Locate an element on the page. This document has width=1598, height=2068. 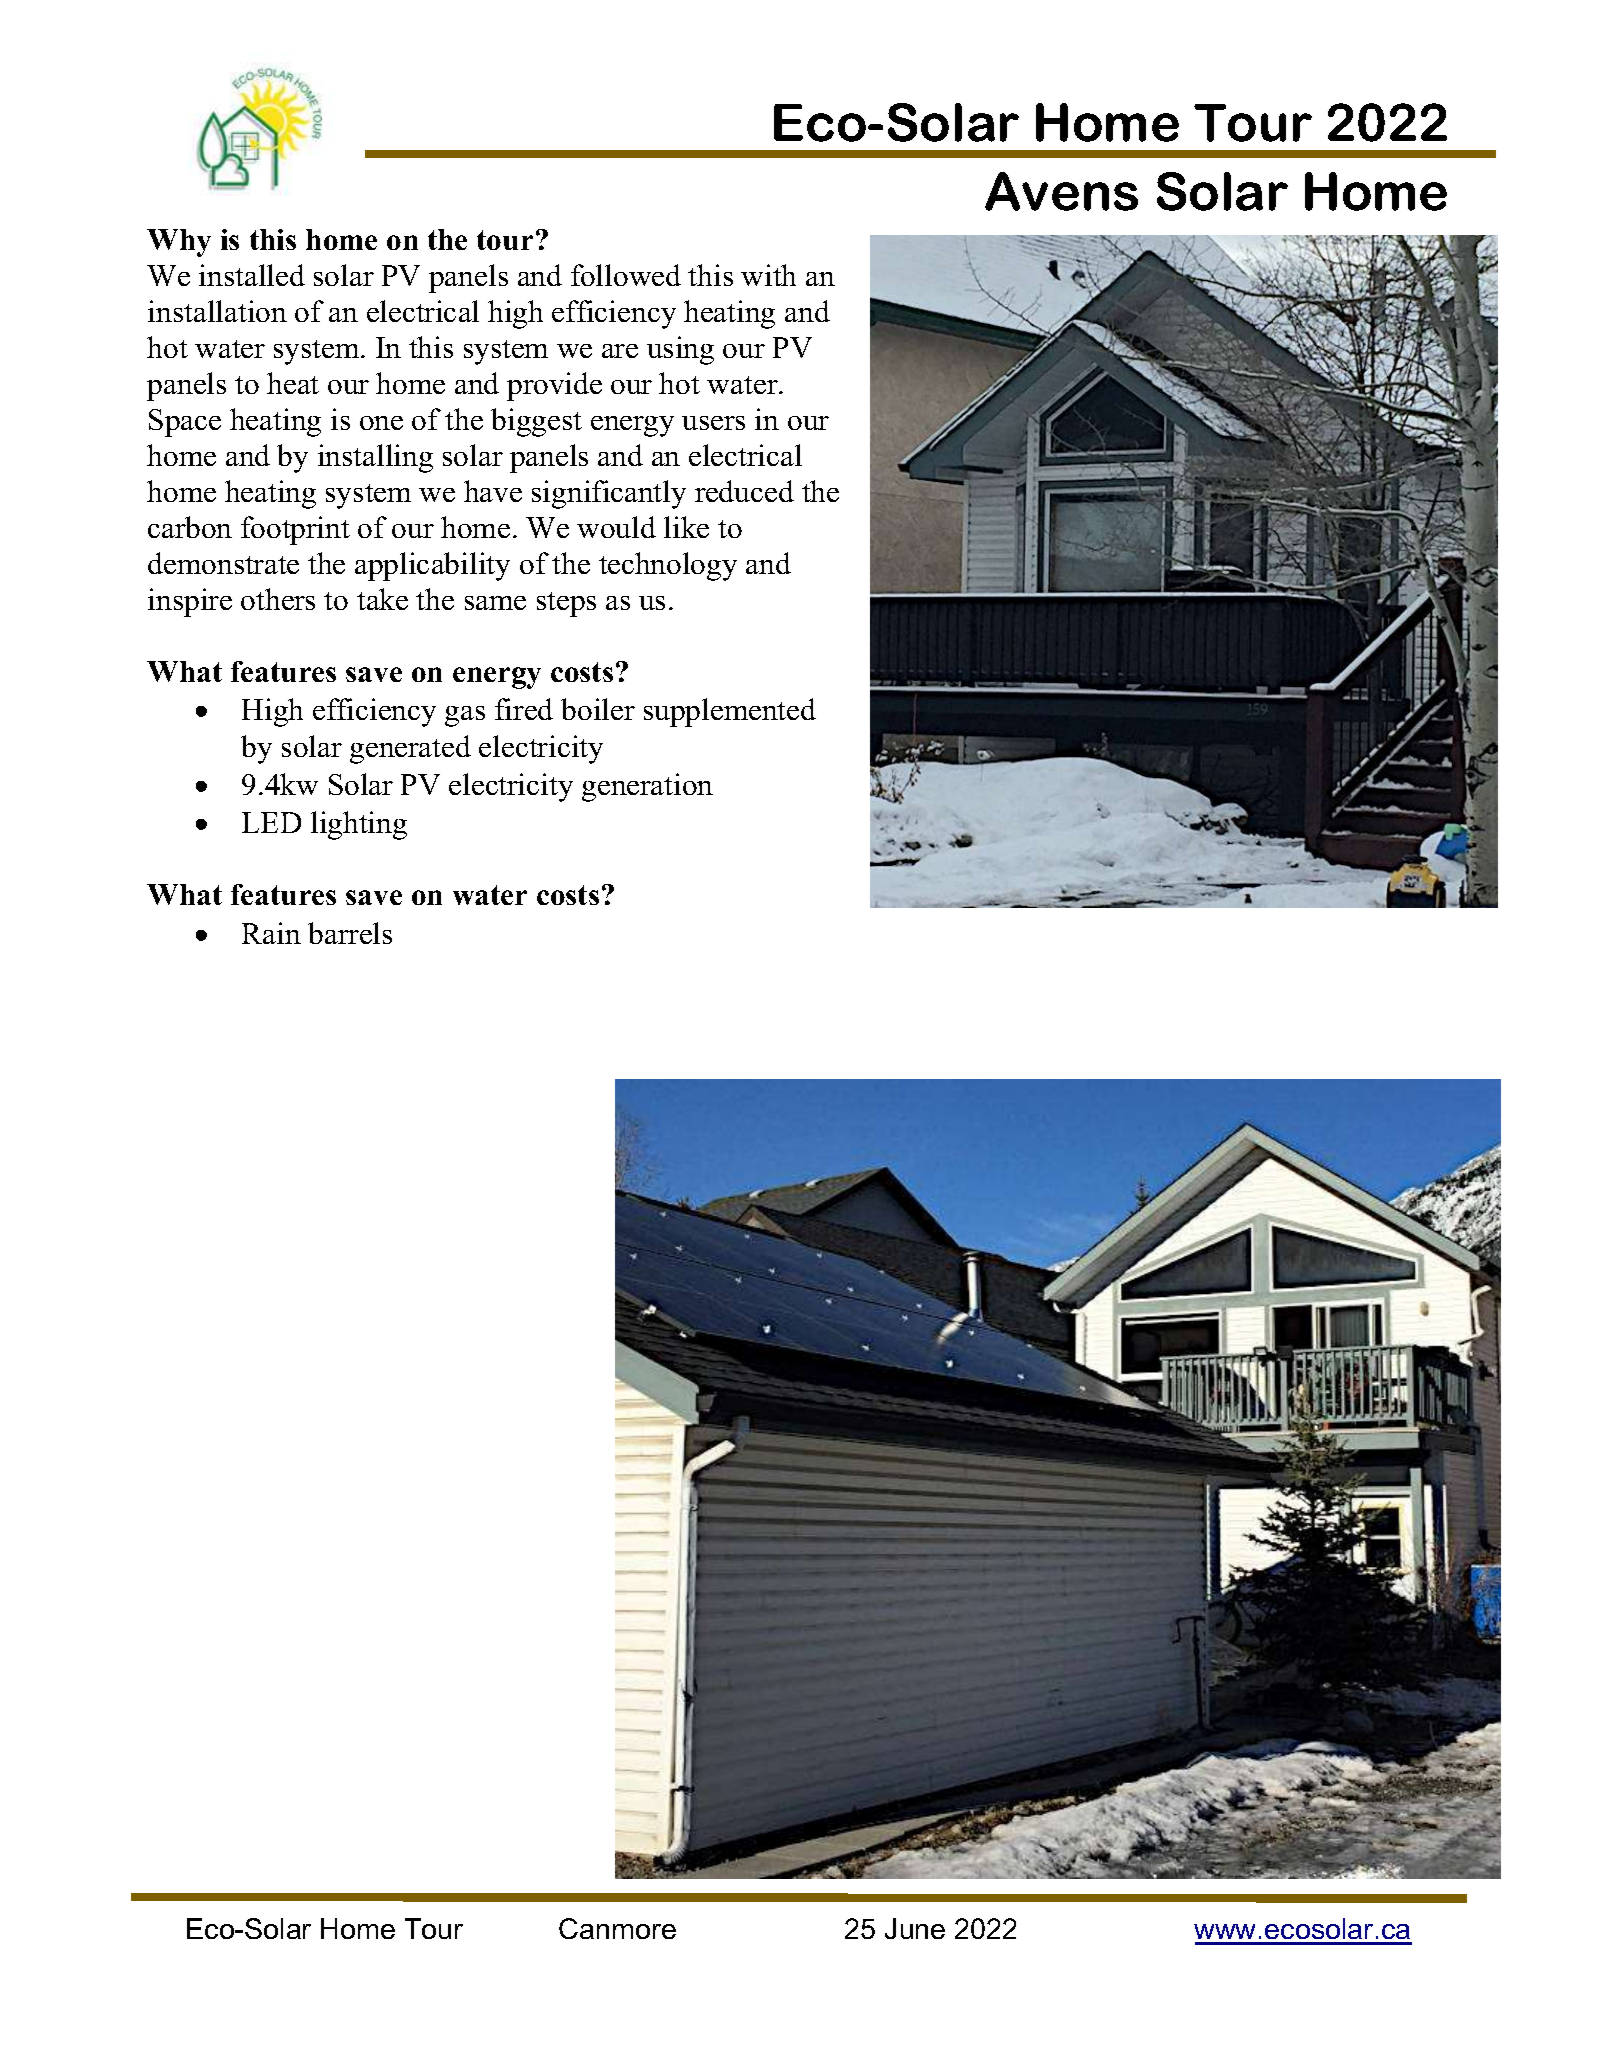
Canmore is located at coordinates (617, 1928).
